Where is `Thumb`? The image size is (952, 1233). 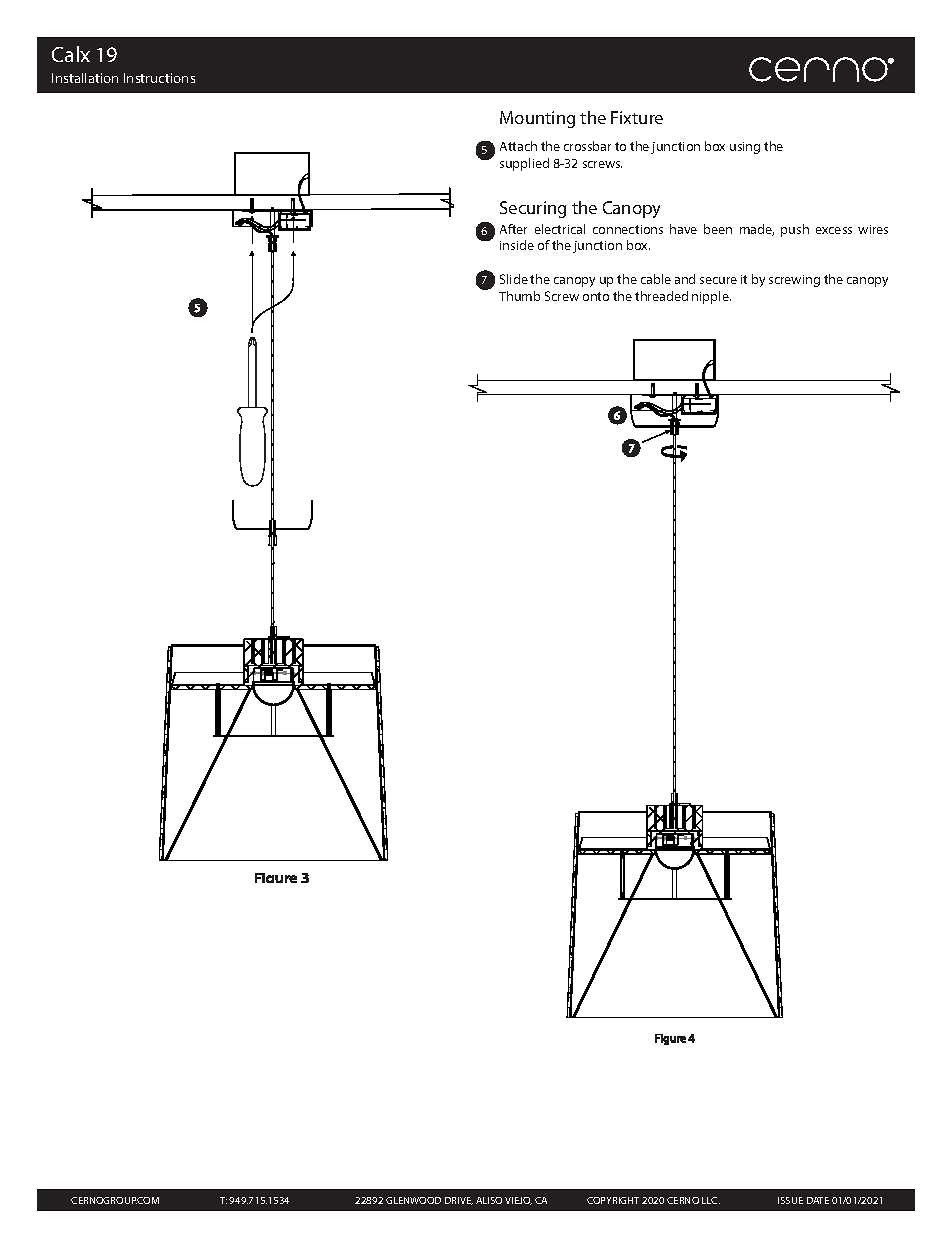
Thumb is located at coordinates (519, 296).
